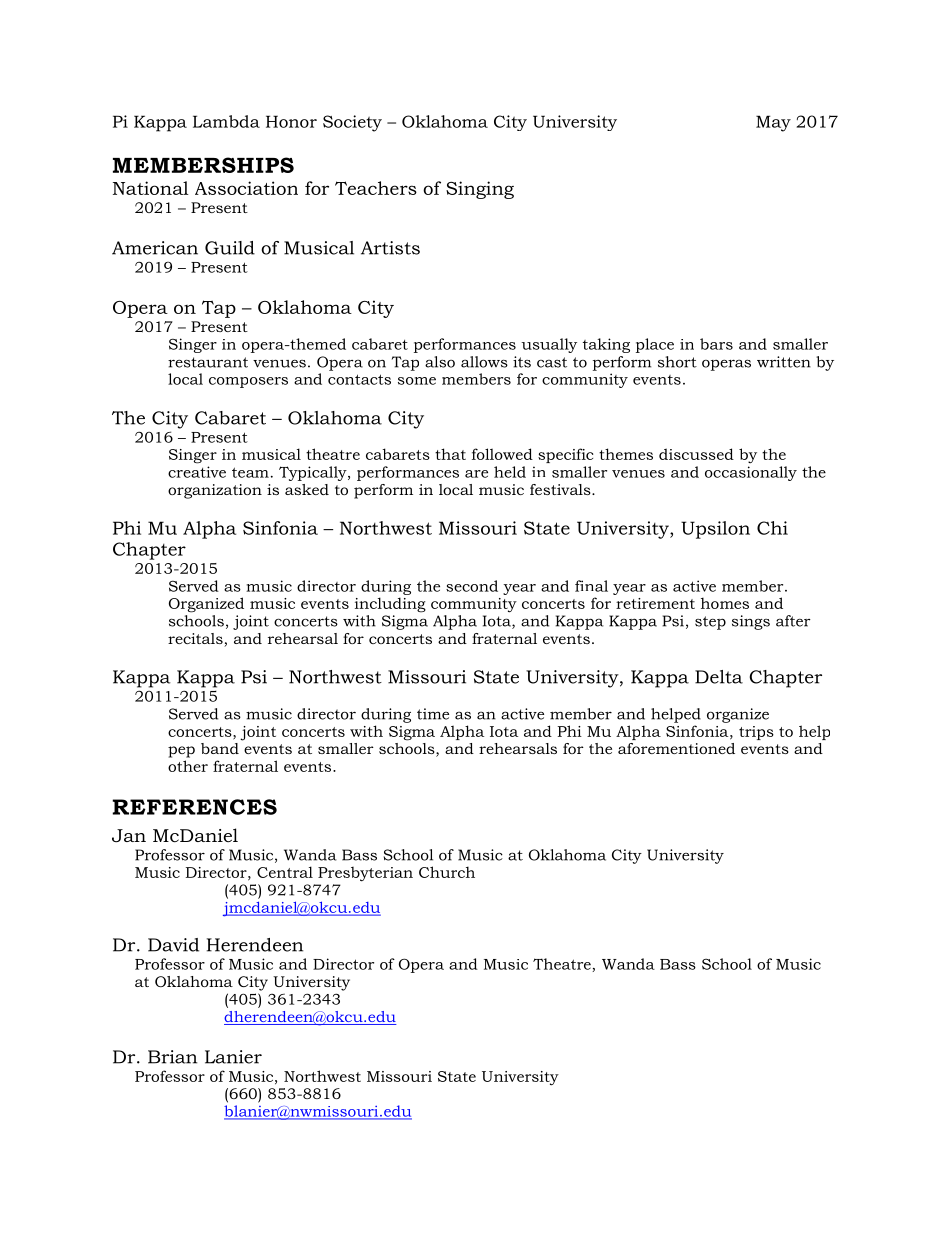 The image size is (952, 1233). What do you see at coordinates (208, 362) in the document?
I see `restaurant` at bounding box center [208, 362].
